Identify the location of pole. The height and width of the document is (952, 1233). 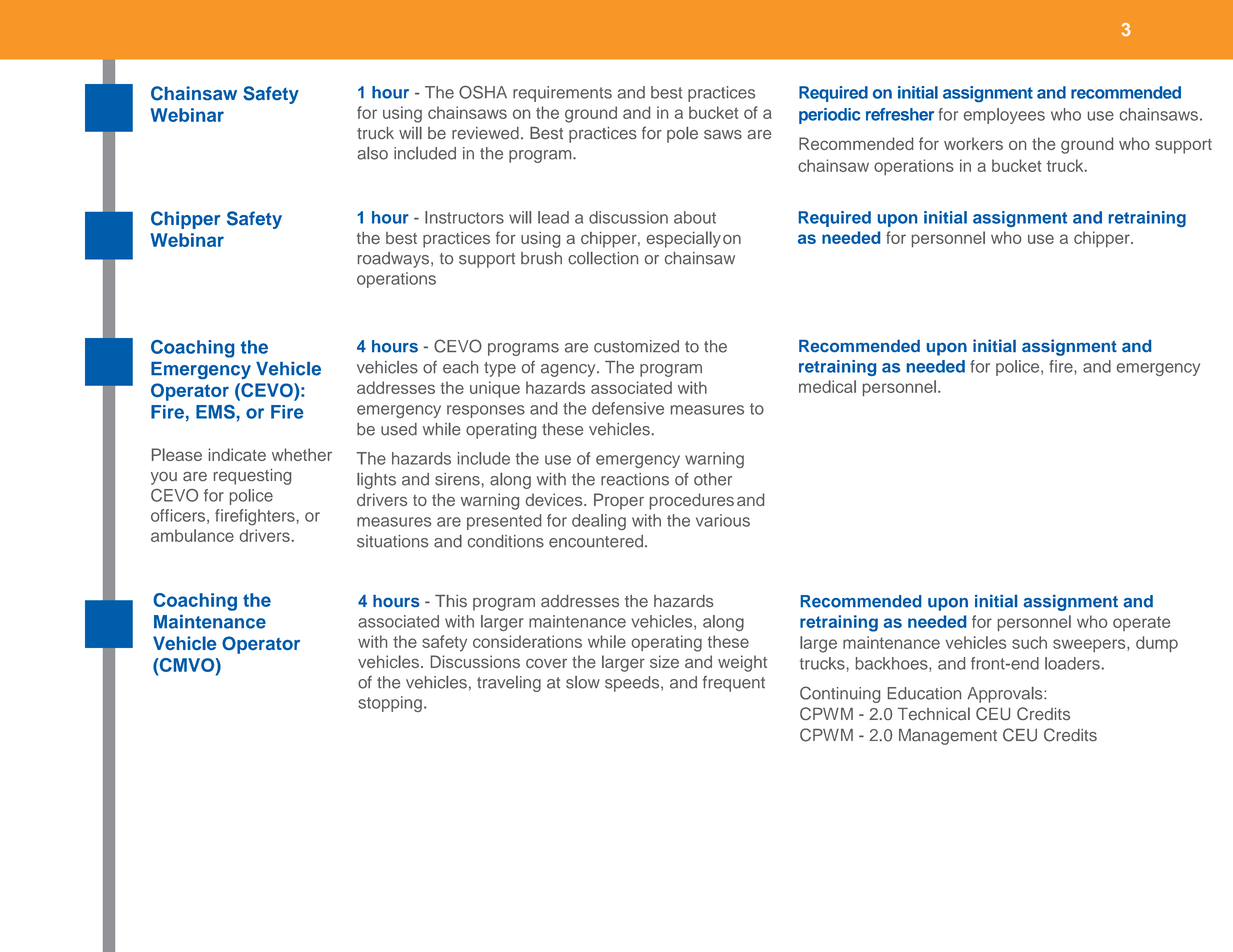
(682, 135).
